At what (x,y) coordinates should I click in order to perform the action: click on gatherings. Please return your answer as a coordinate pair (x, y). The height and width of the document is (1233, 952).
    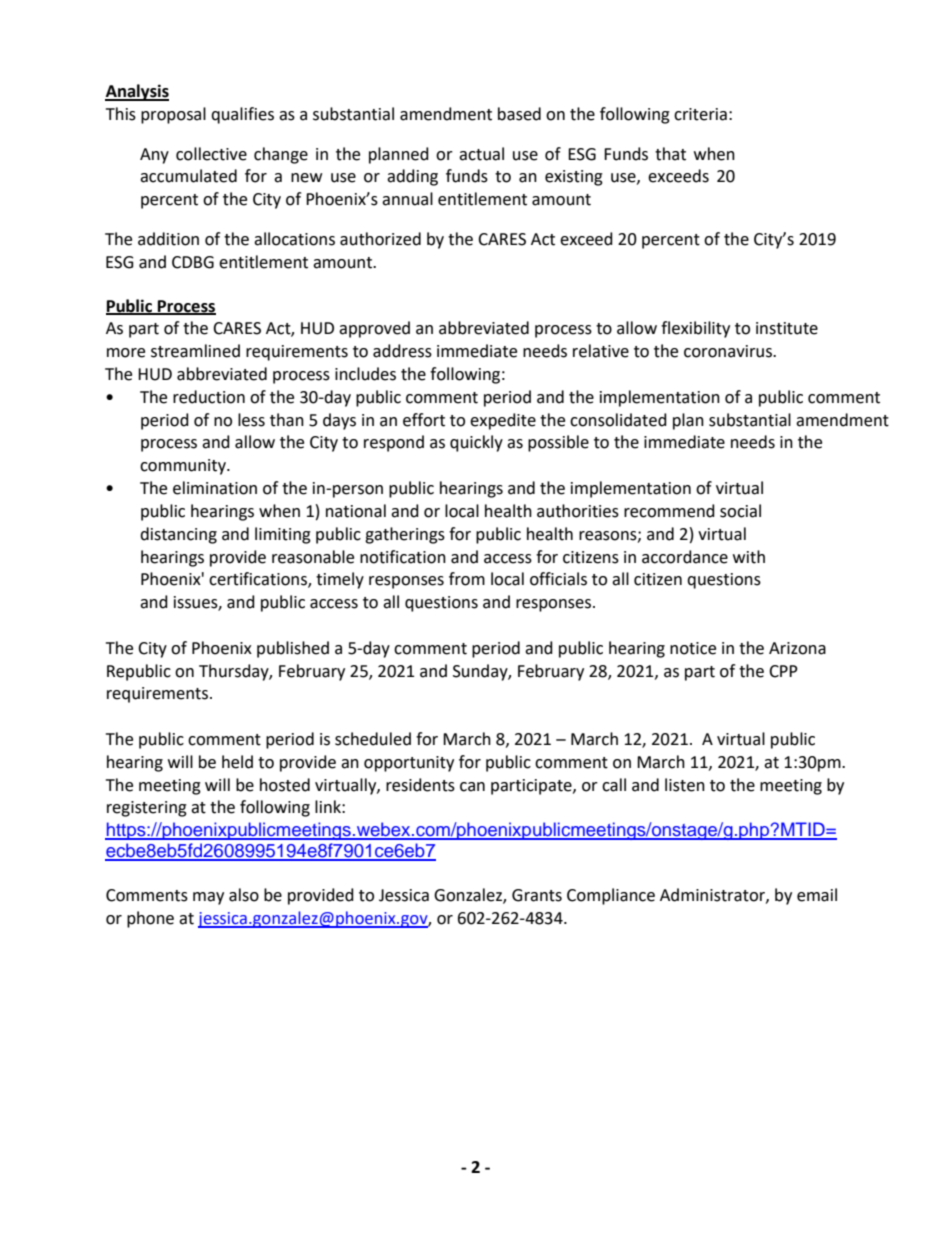
    Looking at the image, I should click on (405, 535).
